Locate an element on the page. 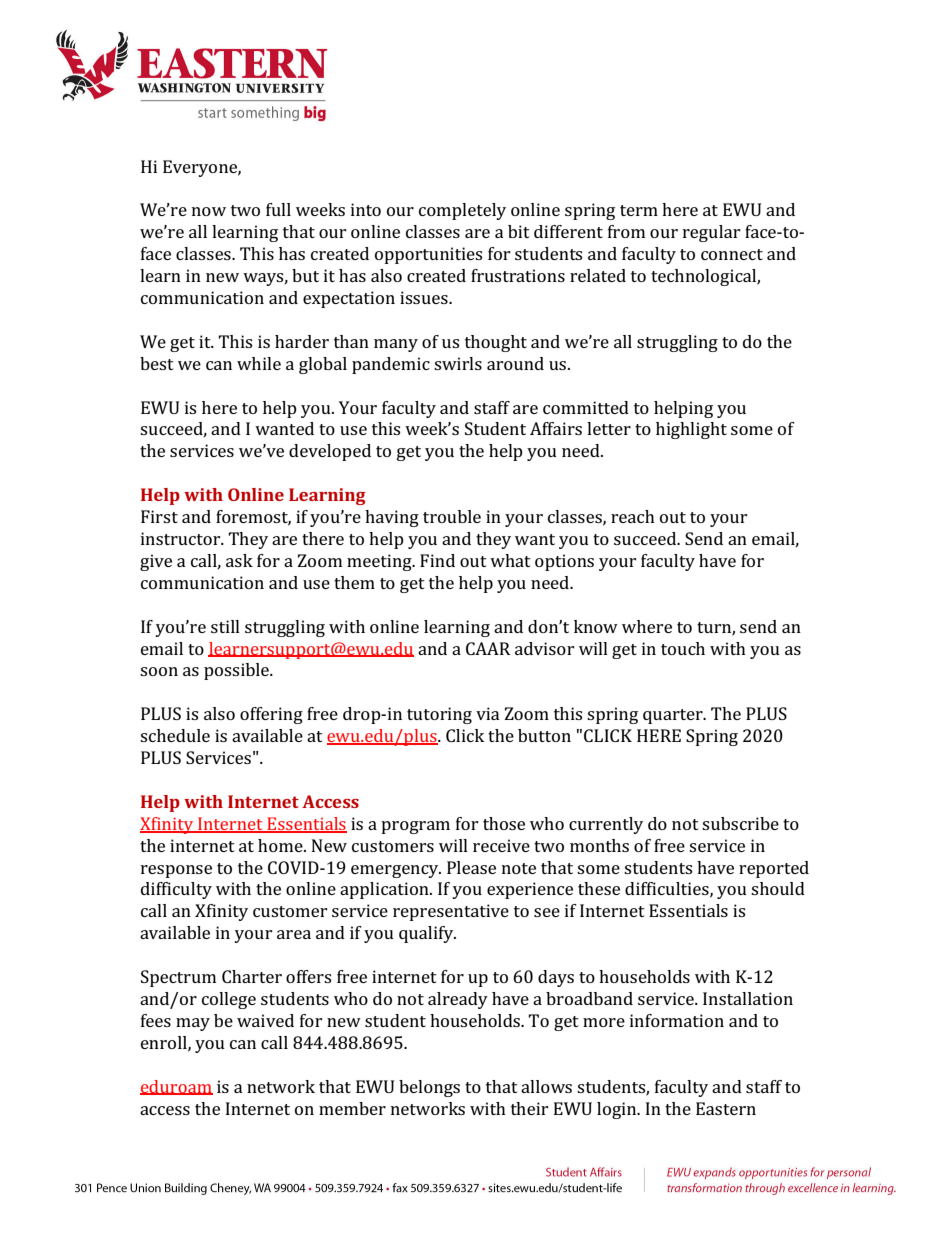 The height and width of the document is (1233, 952). may is located at coordinates (193, 1024).
